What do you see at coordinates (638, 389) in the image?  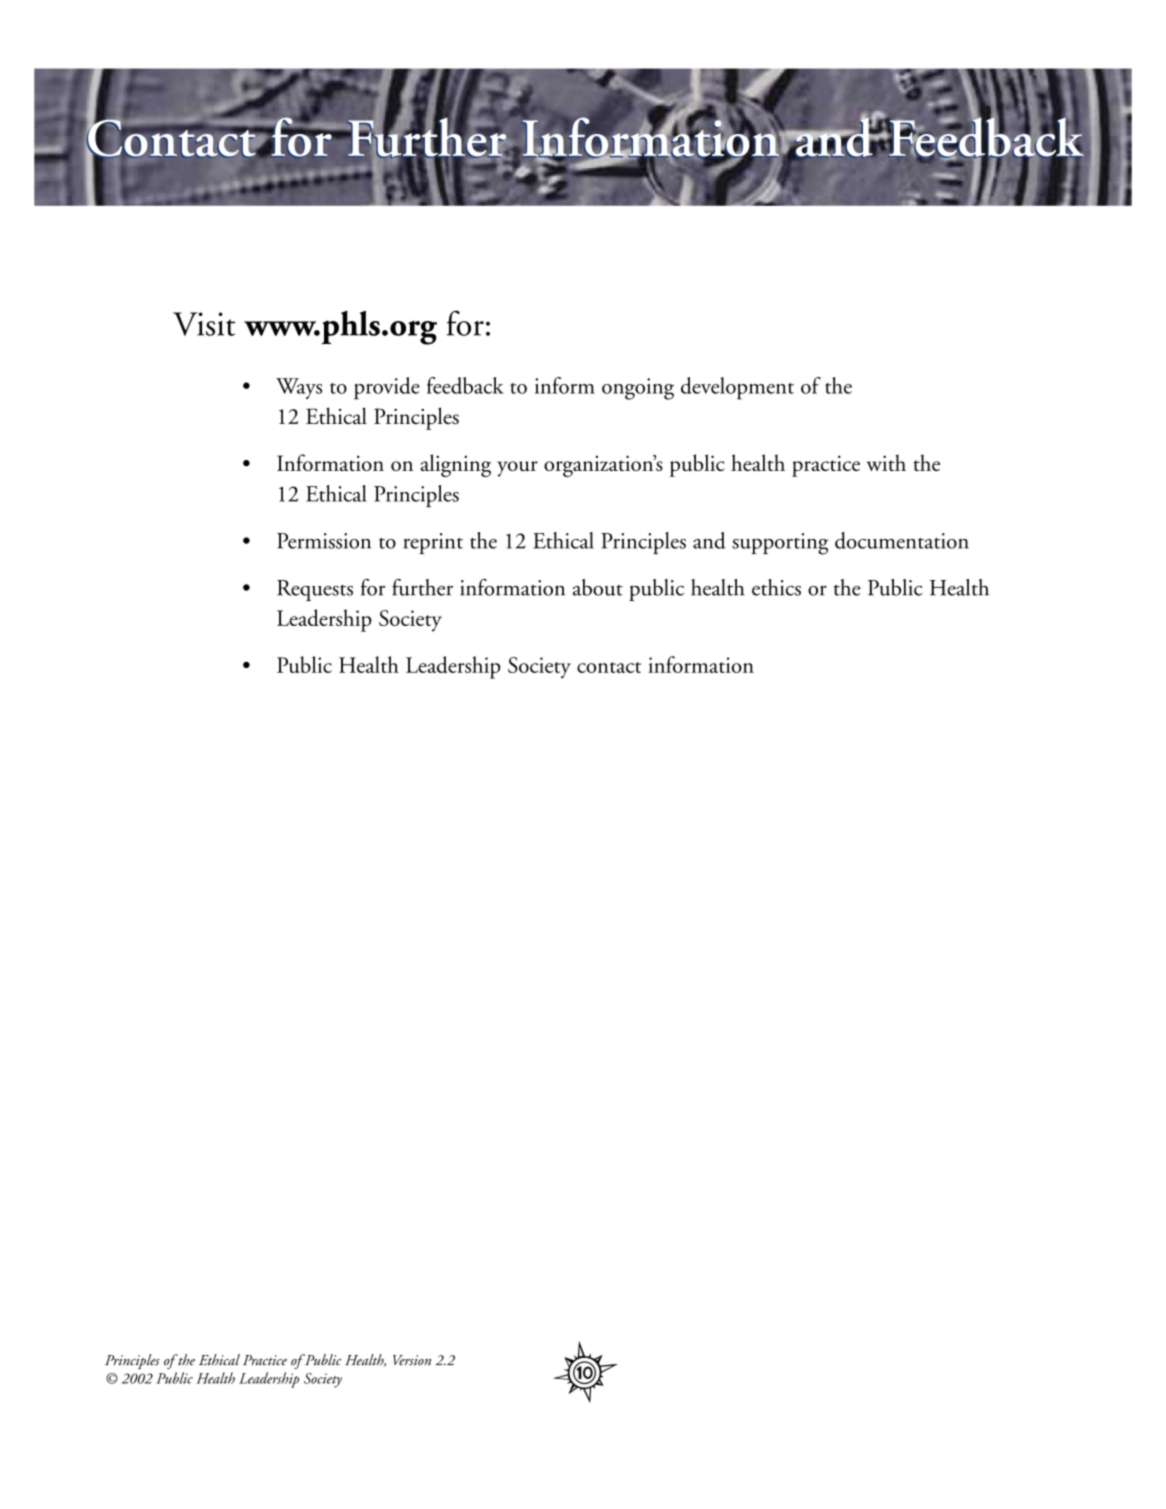 I see `ongoing` at bounding box center [638, 389].
